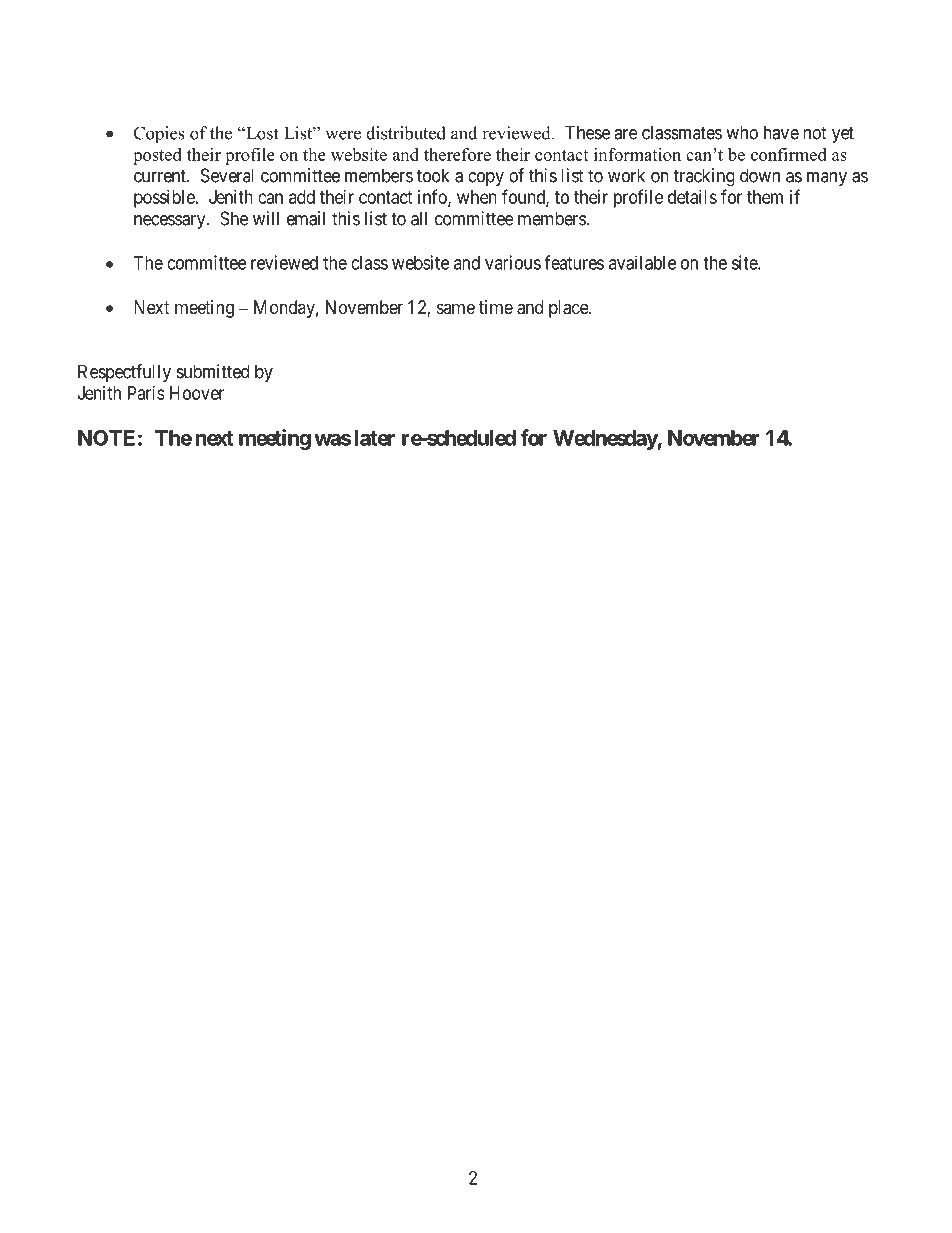  What do you see at coordinates (742, 132) in the screenshot?
I see `who` at bounding box center [742, 132].
